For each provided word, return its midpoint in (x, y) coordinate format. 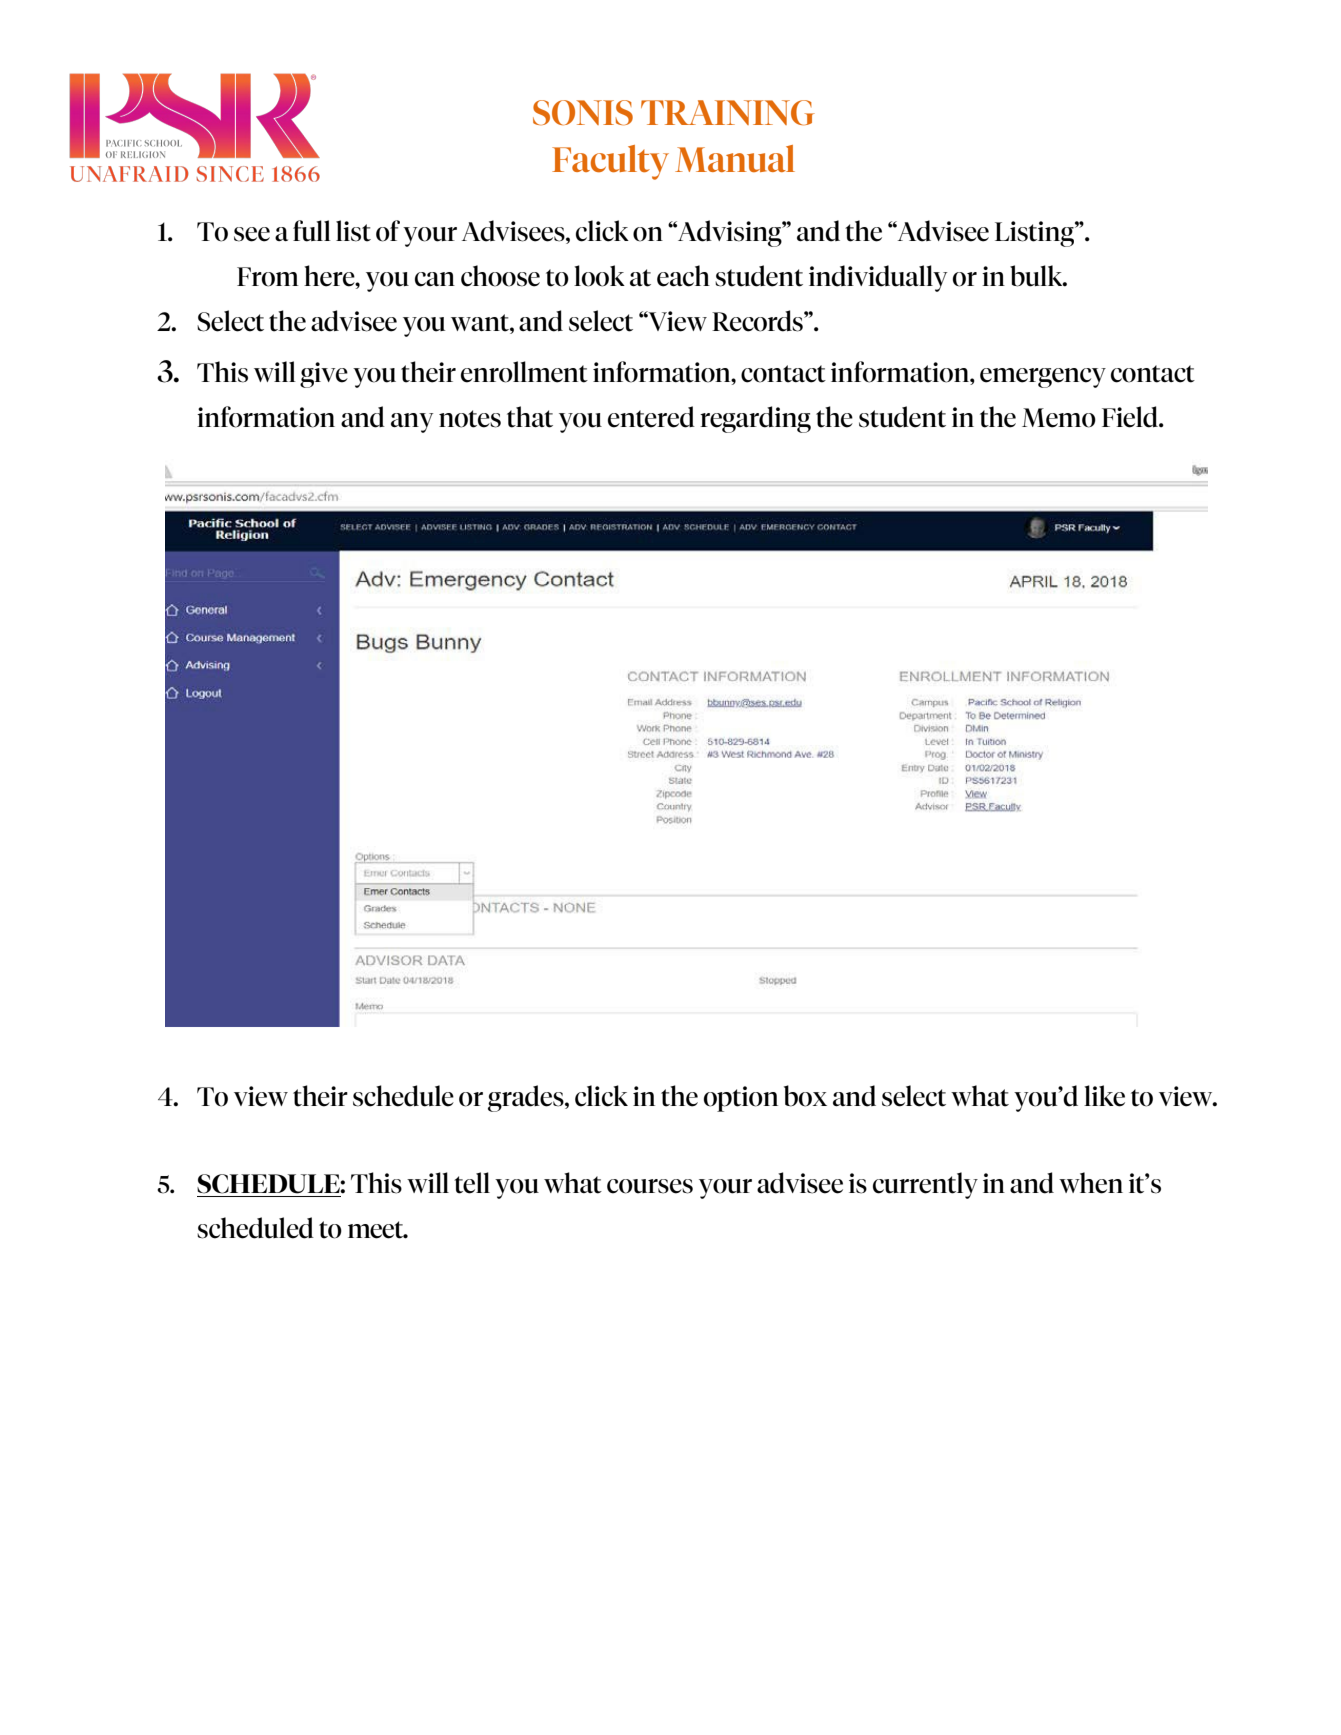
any (412, 423)
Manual (735, 158)
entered (651, 417)
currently (925, 1185)
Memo (1059, 418)
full (312, 231)
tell (472, 1183)
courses (650, 1186)
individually (878, 278)
